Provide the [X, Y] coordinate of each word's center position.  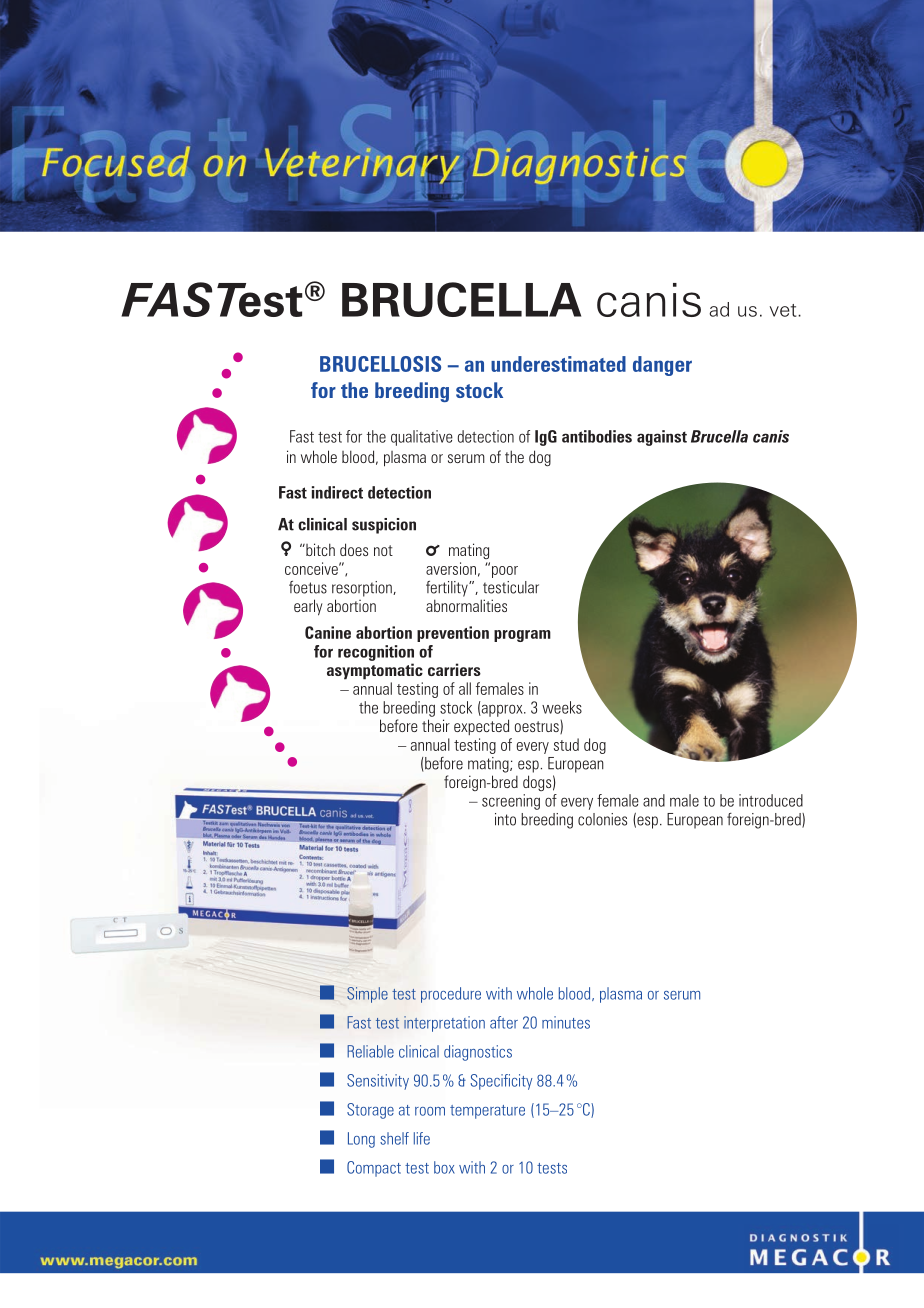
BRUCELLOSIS [380, 364]
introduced [771, 800]
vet [784, 310]
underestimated [558, 364]
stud [566, 744]
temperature [487, 1112]
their [436, 725]
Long [361, 1140]
